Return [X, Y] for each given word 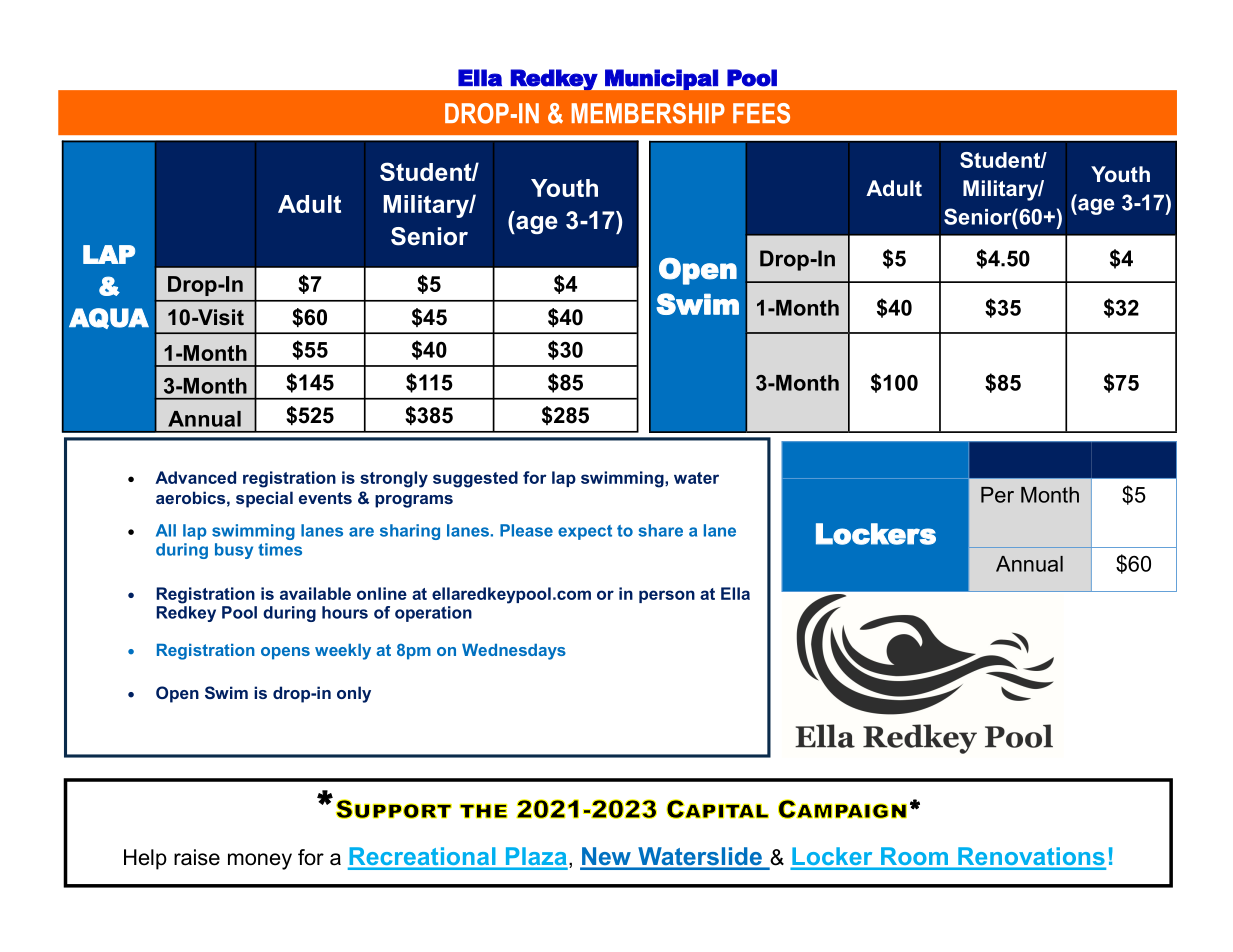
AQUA [109, 318]
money [260, 861]
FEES [761, 113]
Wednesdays [514, 652]
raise [197, 857]
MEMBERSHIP [648, 113]
